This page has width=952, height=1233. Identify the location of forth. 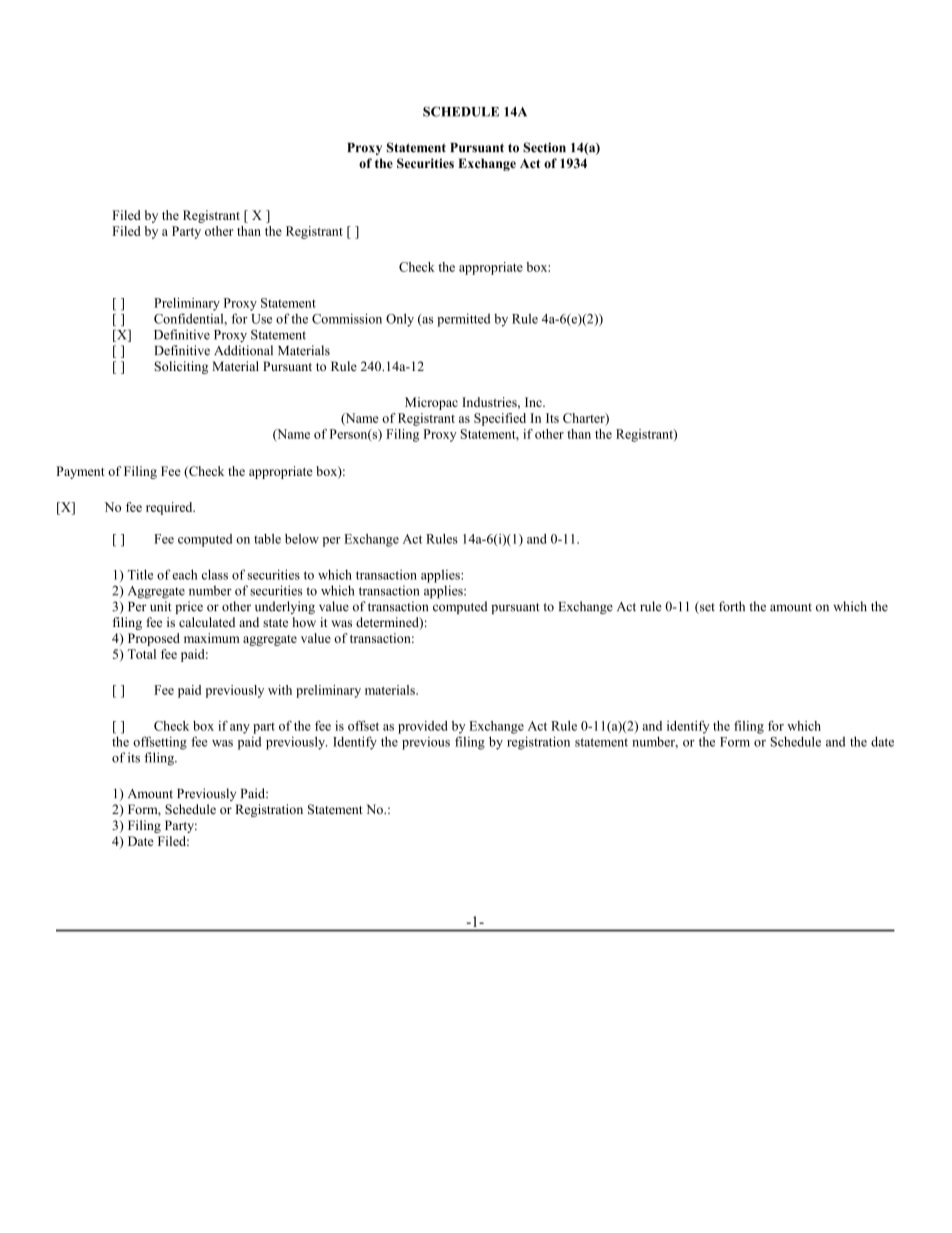
(732, 606).
